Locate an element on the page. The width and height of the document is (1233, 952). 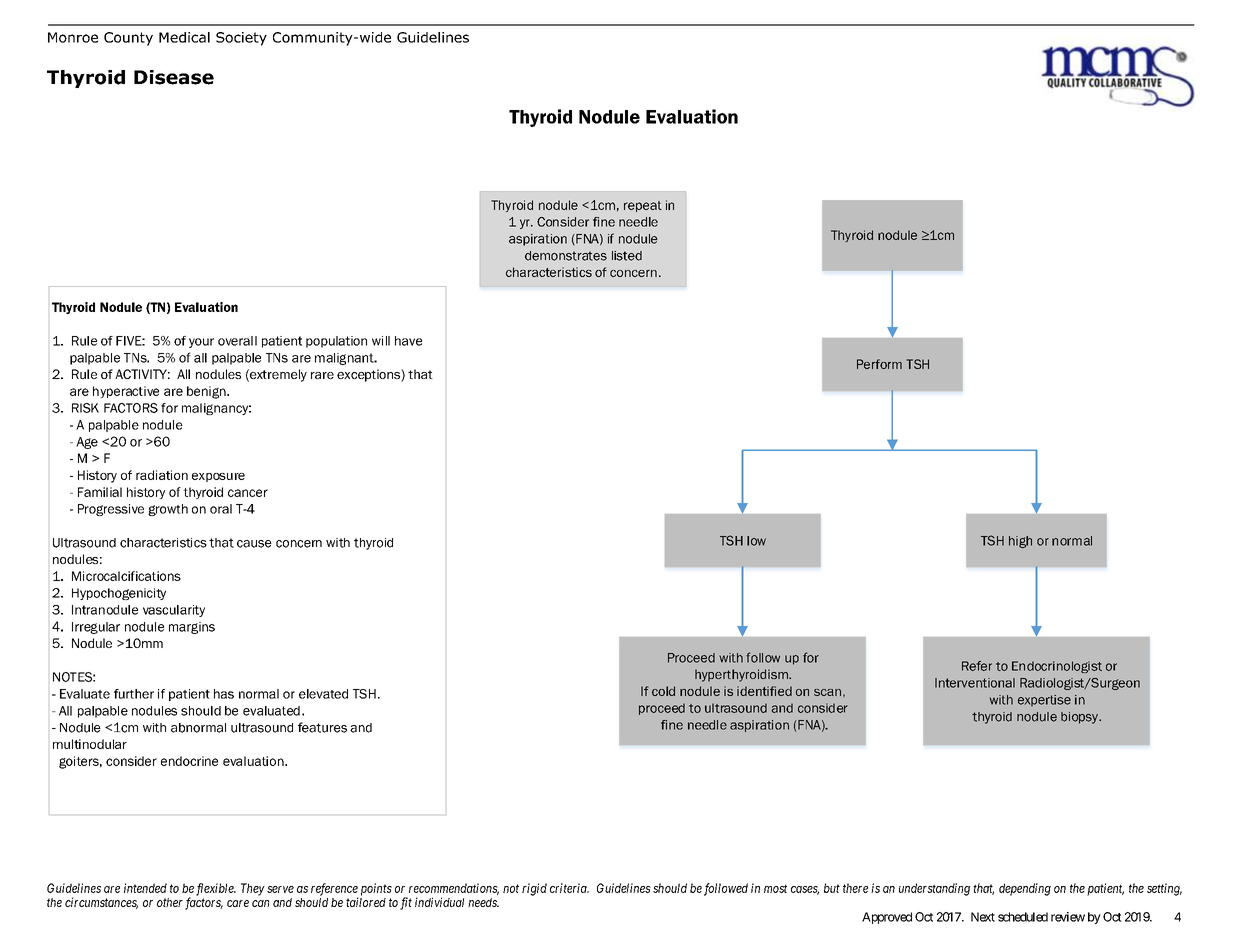
listed is located at coordinates (627, 256).
